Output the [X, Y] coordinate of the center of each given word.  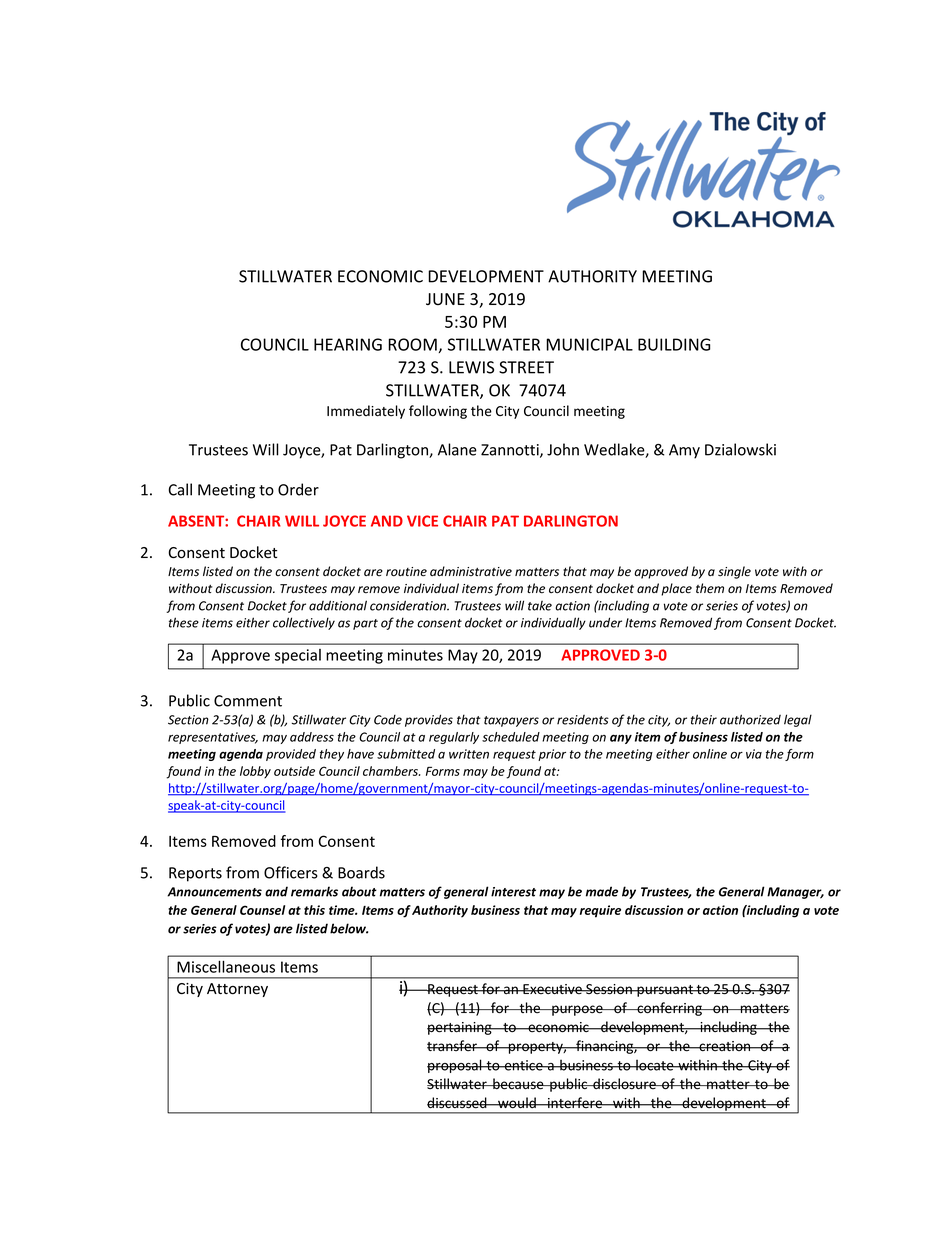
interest [513, 892]
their [704, 719]
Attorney [237, 990]
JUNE [445, 299]
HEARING [348, 344]
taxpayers [511, 721]
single [734, 572]
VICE [422, 521]
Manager [795, 893]
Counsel [262, 910]
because [518, 1084]
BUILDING [674, 344]
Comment [248, 701]
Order [298, 489]
